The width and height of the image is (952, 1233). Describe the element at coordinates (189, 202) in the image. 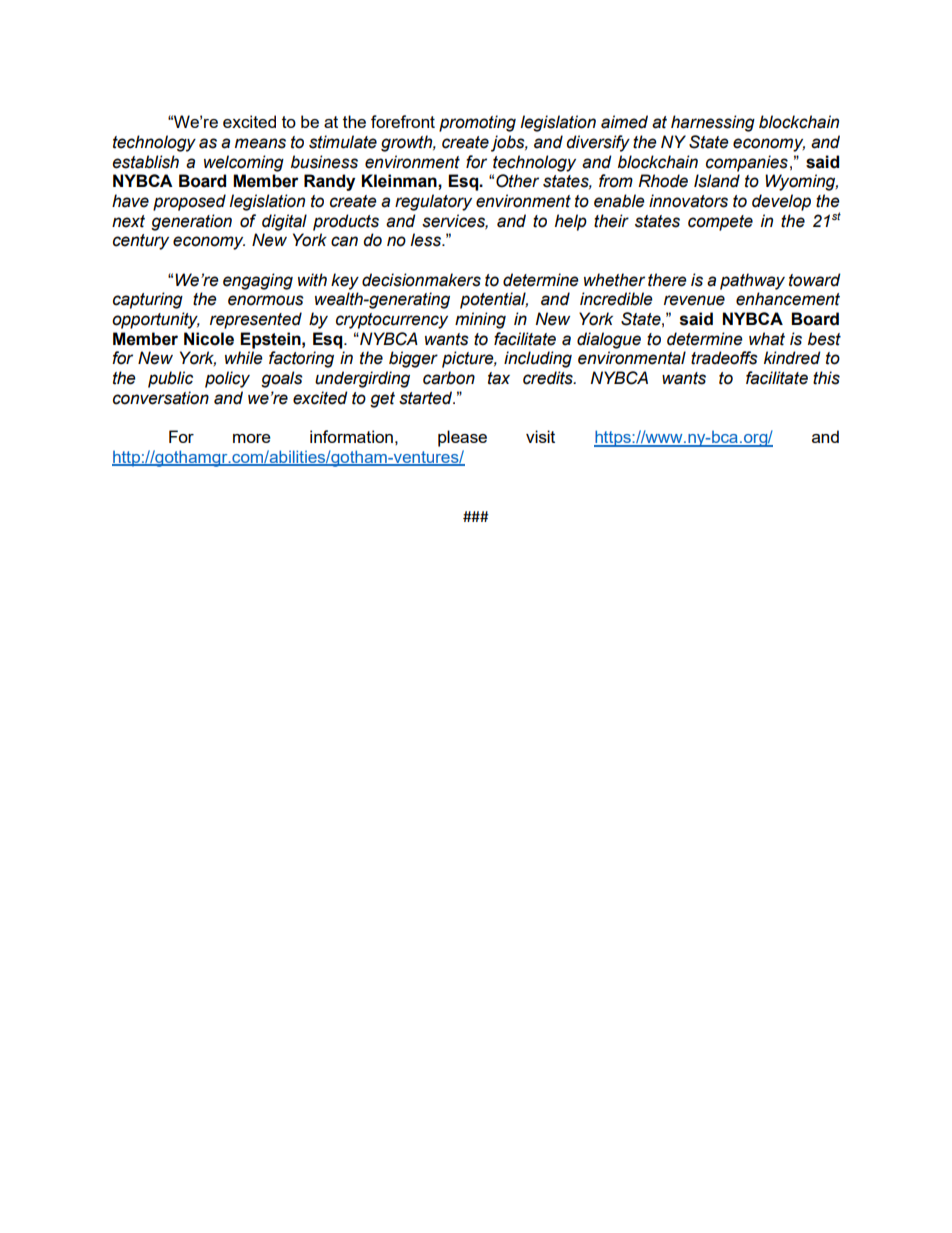

I see `proposed` at that location.
